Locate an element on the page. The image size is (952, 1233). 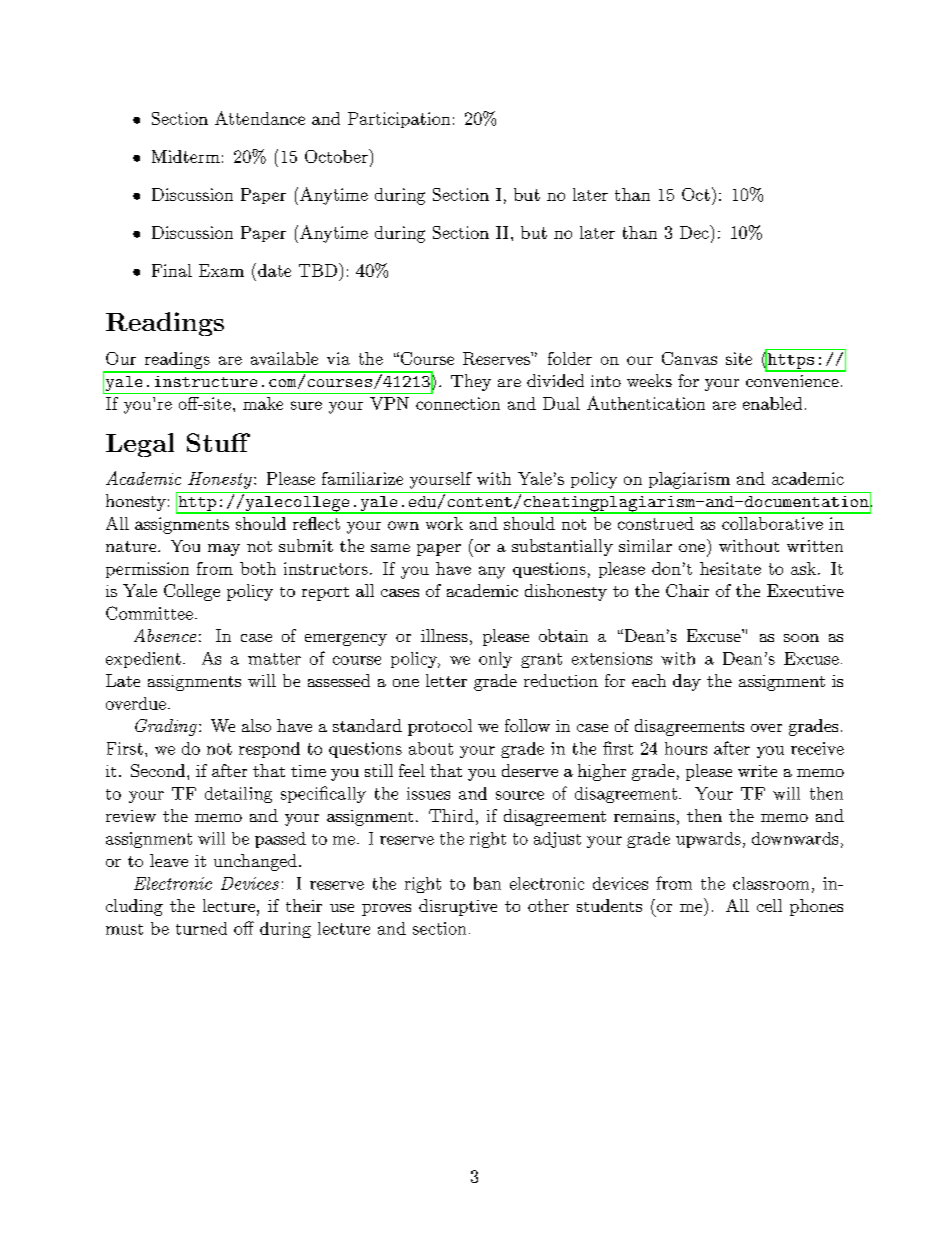
They is located at coordinates (471, 382).
